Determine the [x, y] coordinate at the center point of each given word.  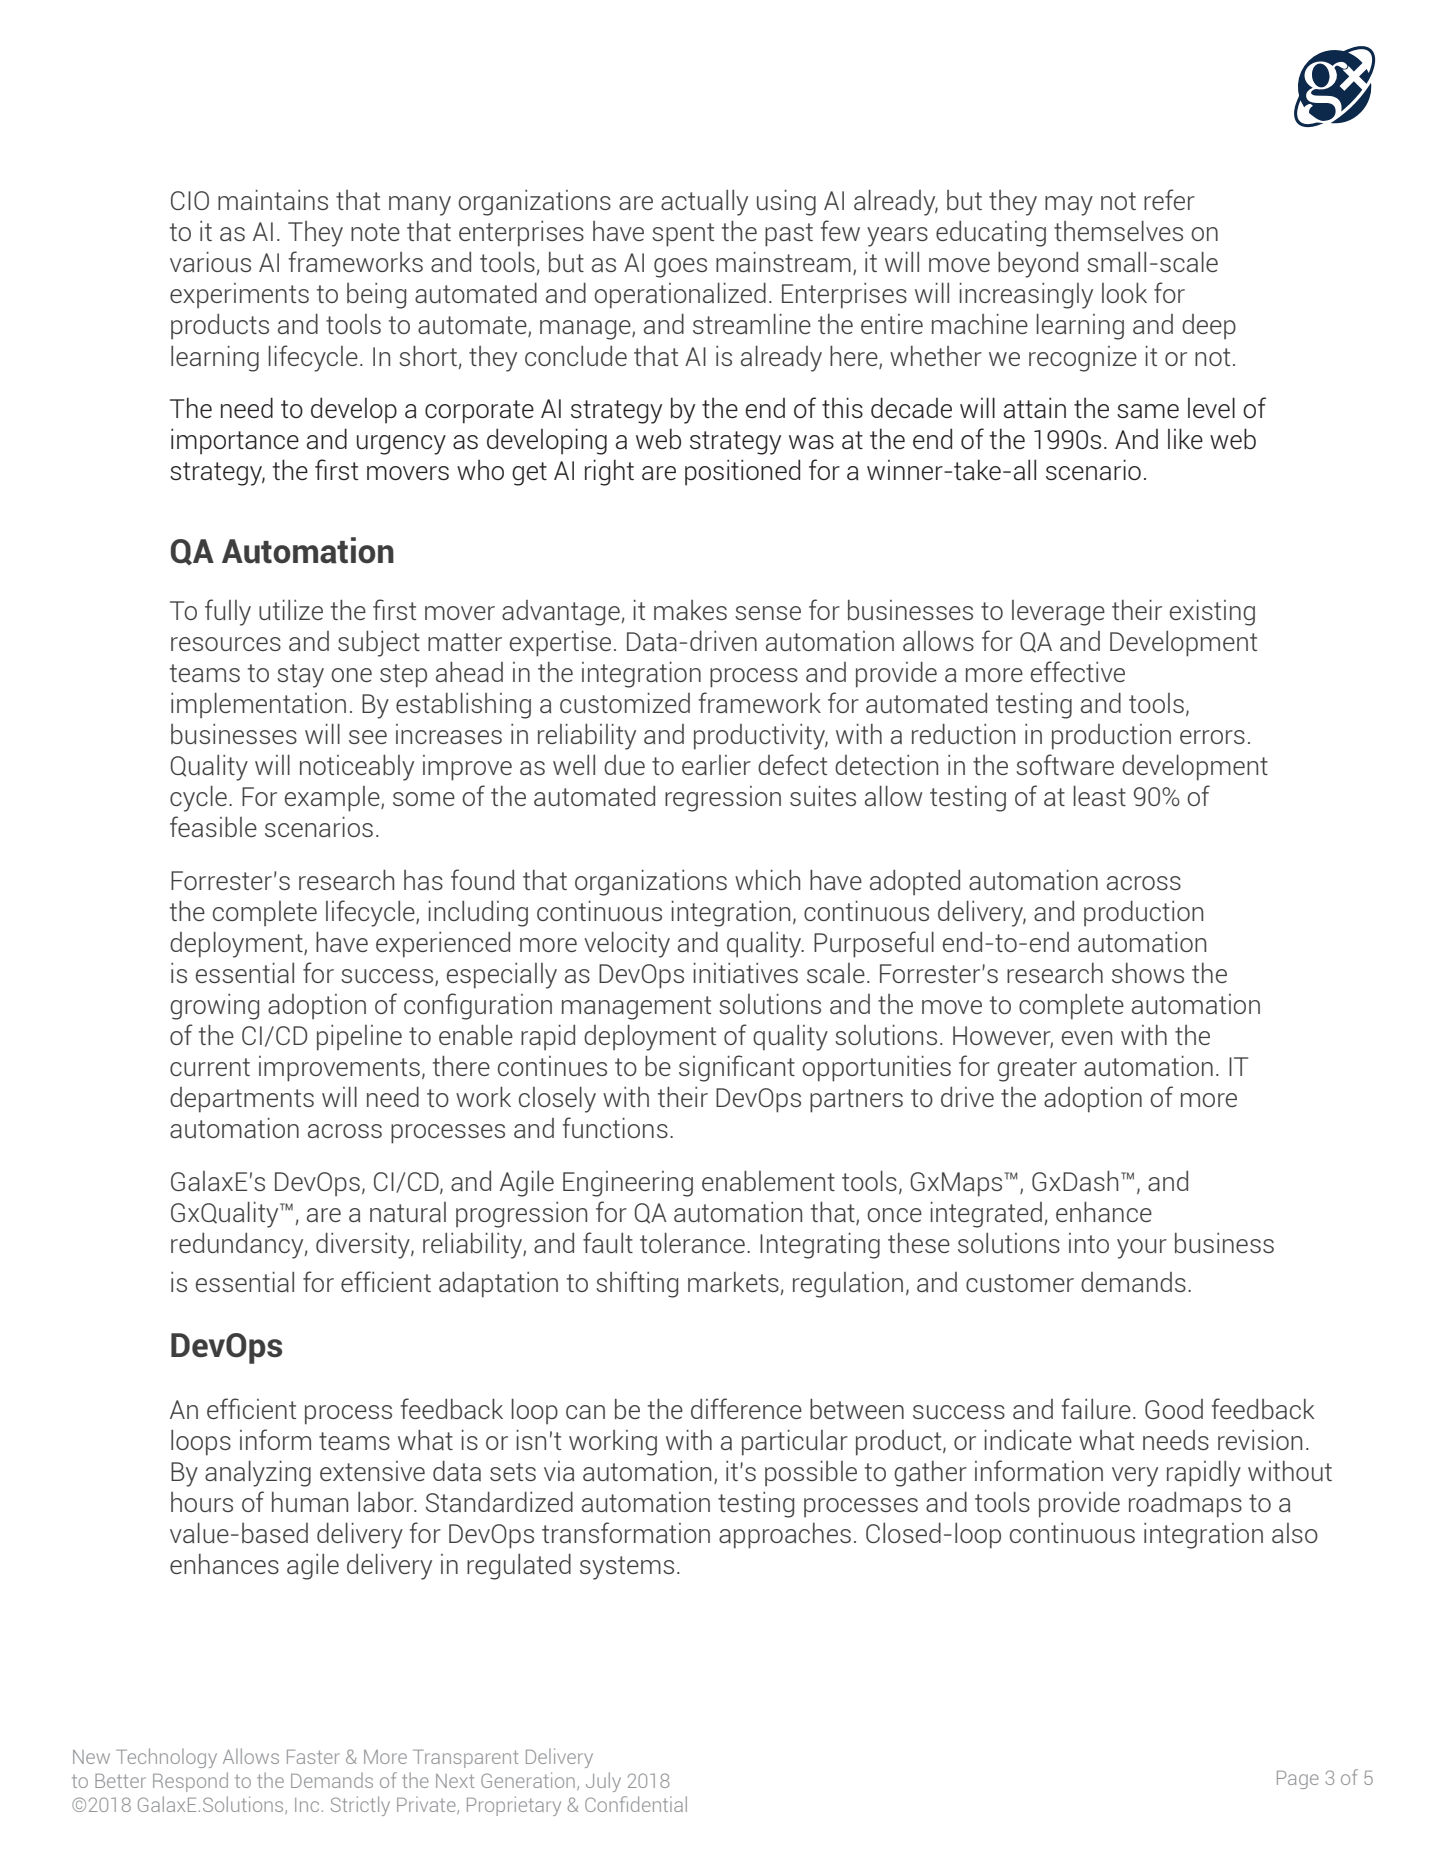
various [210, 262]
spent [683, 235]
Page [1298, 1780]
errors [1212, 737]
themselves [1118, 231]
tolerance [692, 1243]
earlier [716, 765]
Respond [190, 1782]
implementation [258, 705]
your [1142, 1249]
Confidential [636, 1804]
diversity [364, 1246]
